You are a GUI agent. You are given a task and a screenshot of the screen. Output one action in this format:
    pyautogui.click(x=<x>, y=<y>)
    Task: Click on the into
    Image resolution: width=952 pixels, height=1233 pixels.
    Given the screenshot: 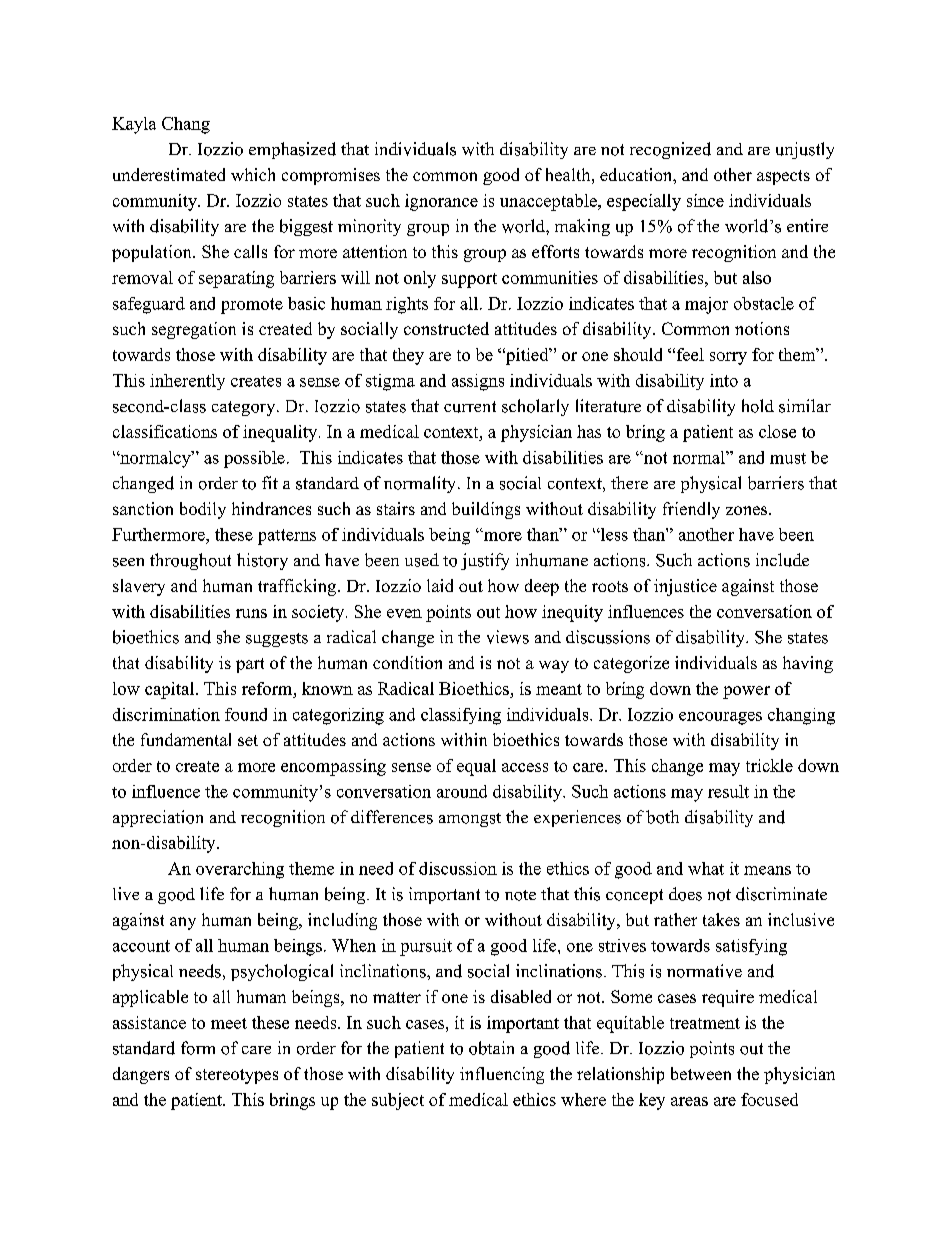 What is the action you would take?
    pyautogui.click(x=724, y=380)
